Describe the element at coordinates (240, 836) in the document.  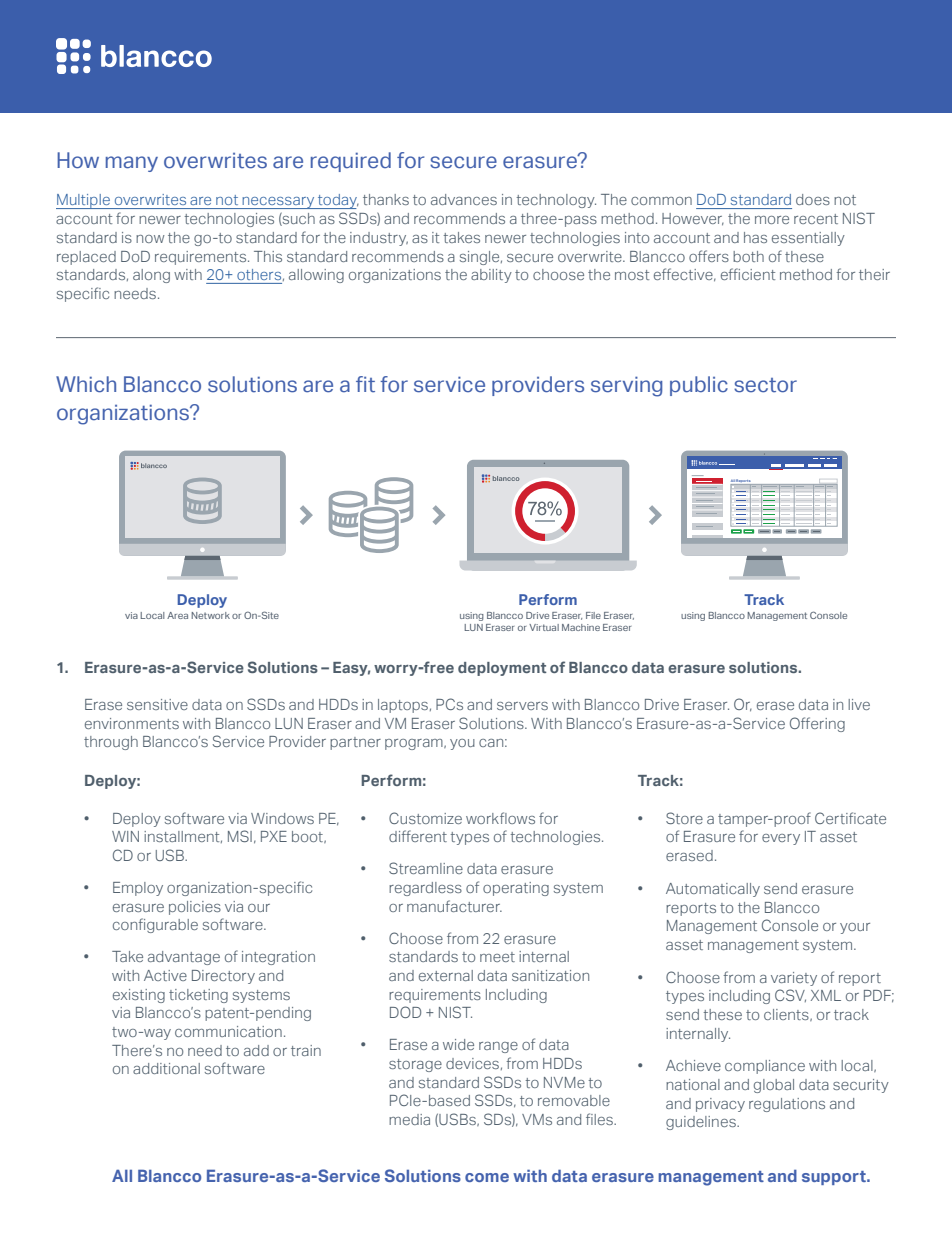
I see `MSI` at that location.
